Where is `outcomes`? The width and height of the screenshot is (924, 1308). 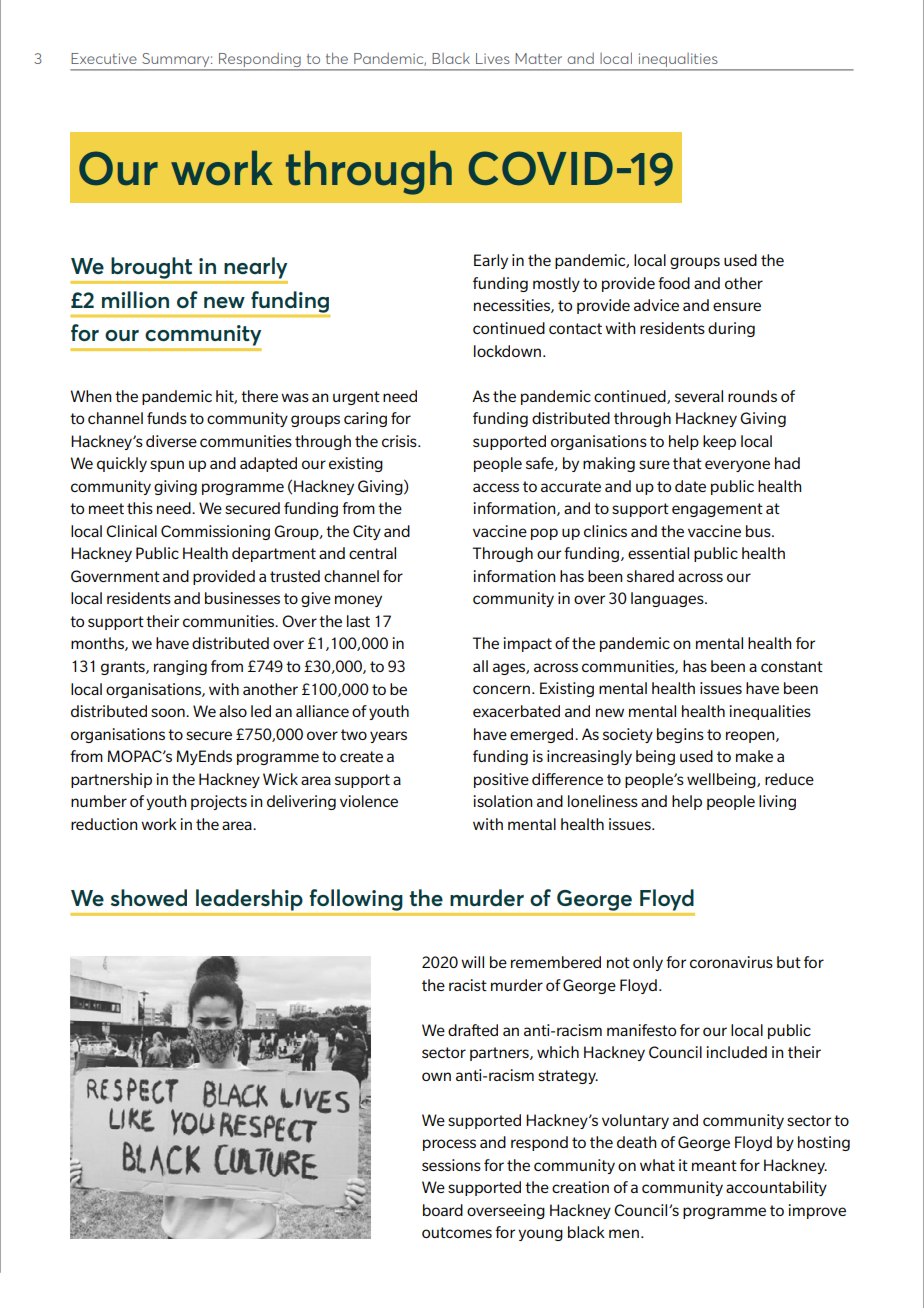 outcomes is located at coordinates (457, 1232).
